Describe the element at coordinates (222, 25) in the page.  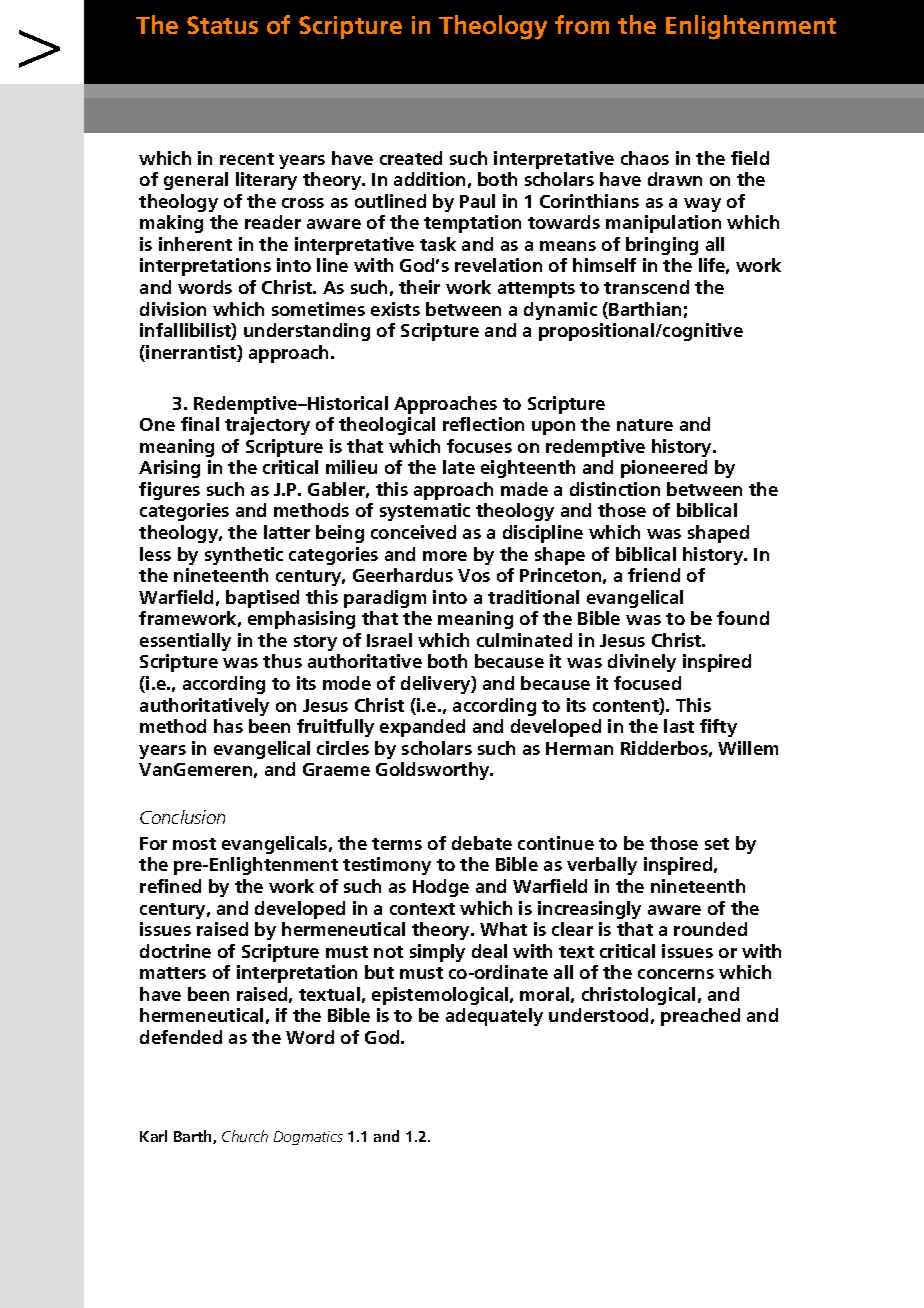
I see `Status` at that location.
